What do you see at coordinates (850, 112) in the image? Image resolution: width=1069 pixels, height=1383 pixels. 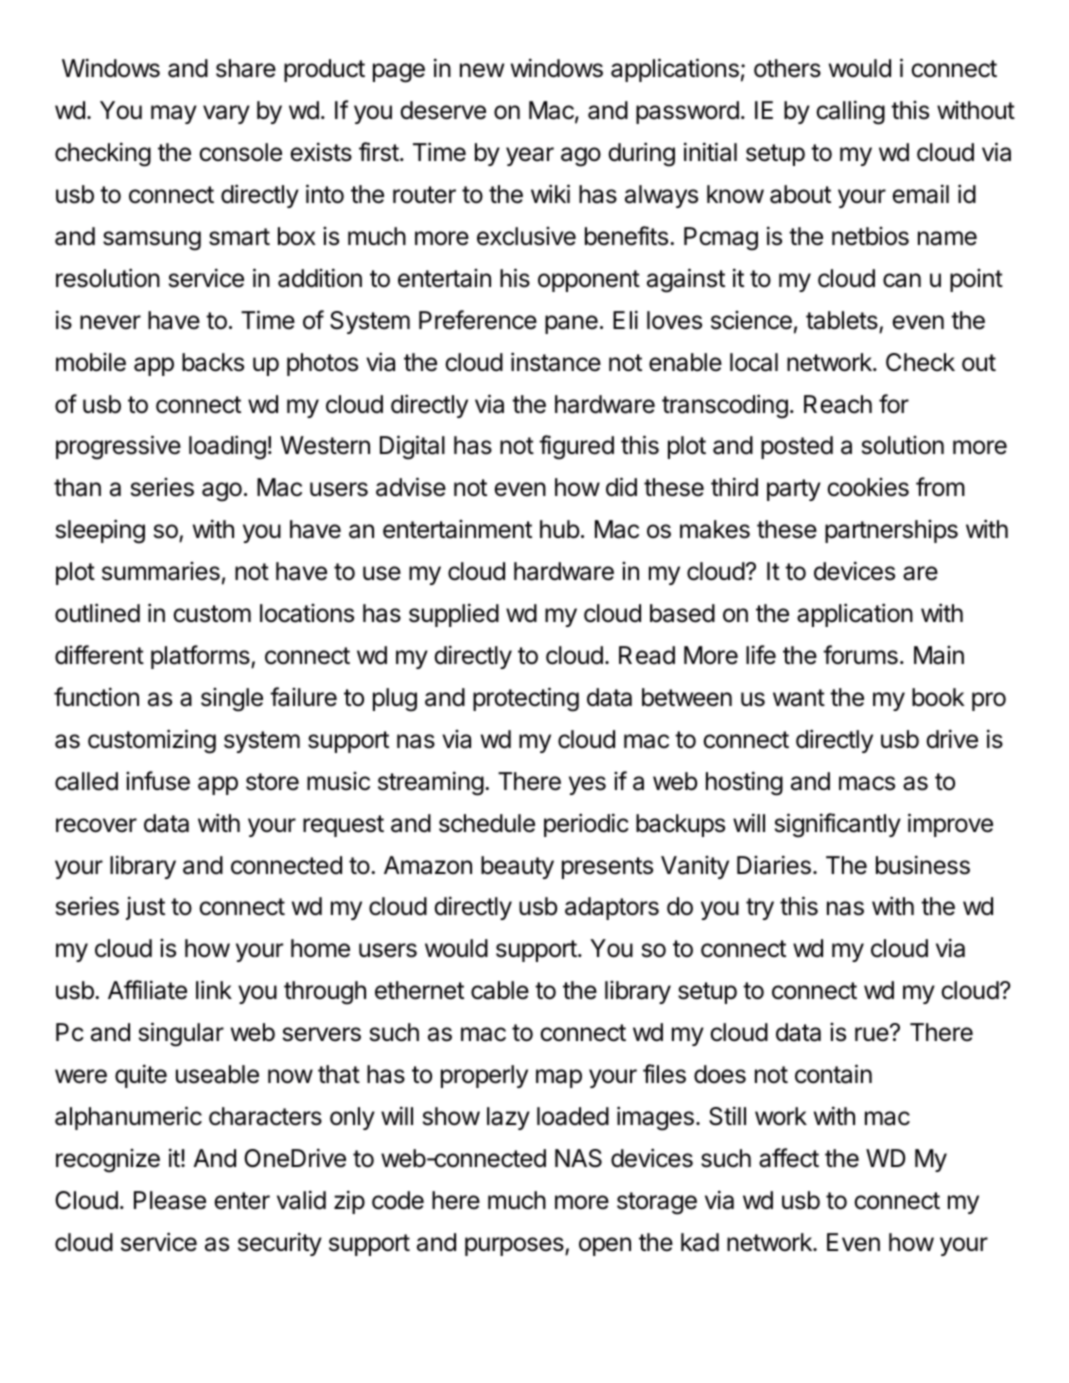 I see `calling` at bounding box center [850, 112].
